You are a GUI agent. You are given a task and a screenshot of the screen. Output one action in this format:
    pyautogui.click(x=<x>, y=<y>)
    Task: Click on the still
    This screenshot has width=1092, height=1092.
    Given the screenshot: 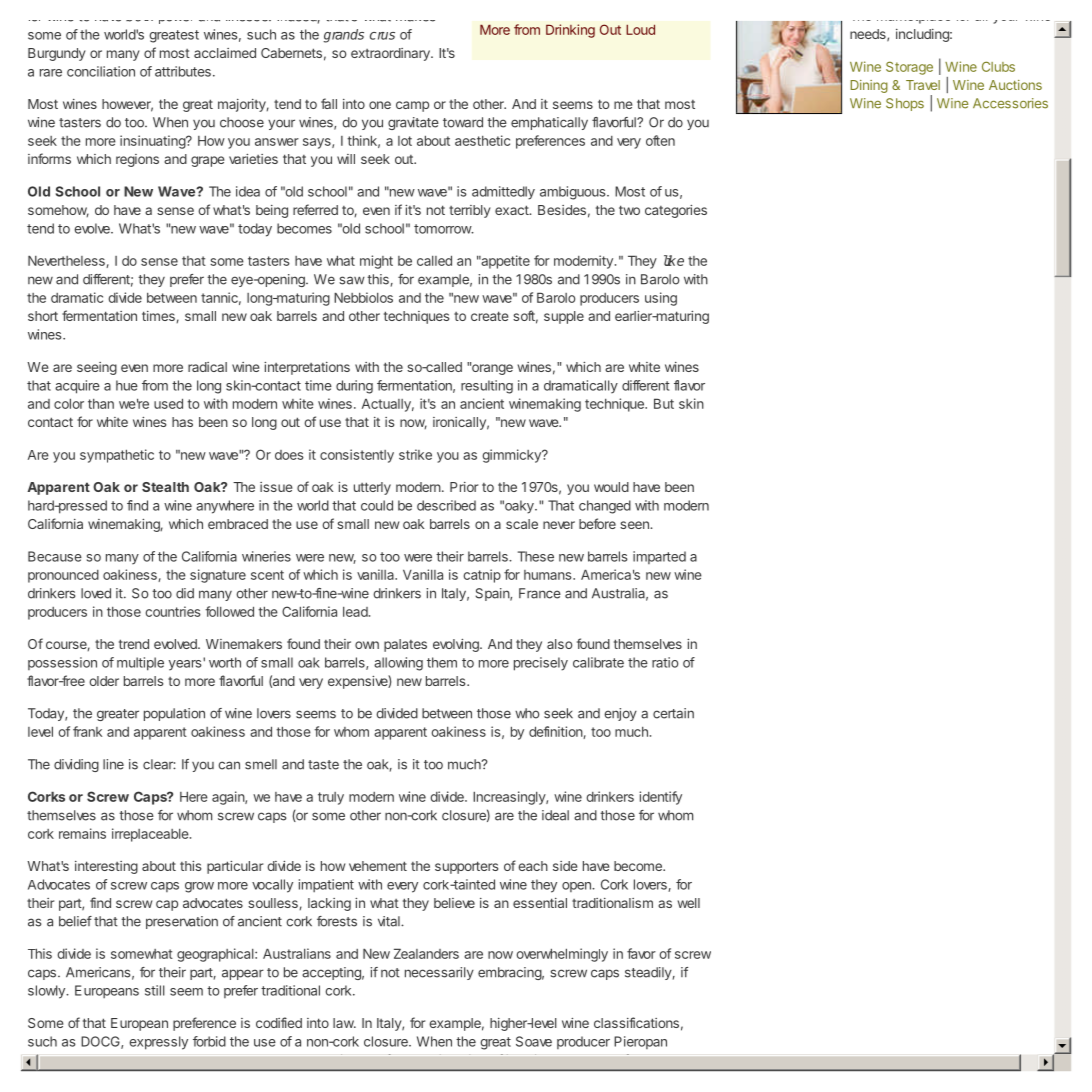 What is the action you would take?
    pyautogui.click(x=155, y=990)
